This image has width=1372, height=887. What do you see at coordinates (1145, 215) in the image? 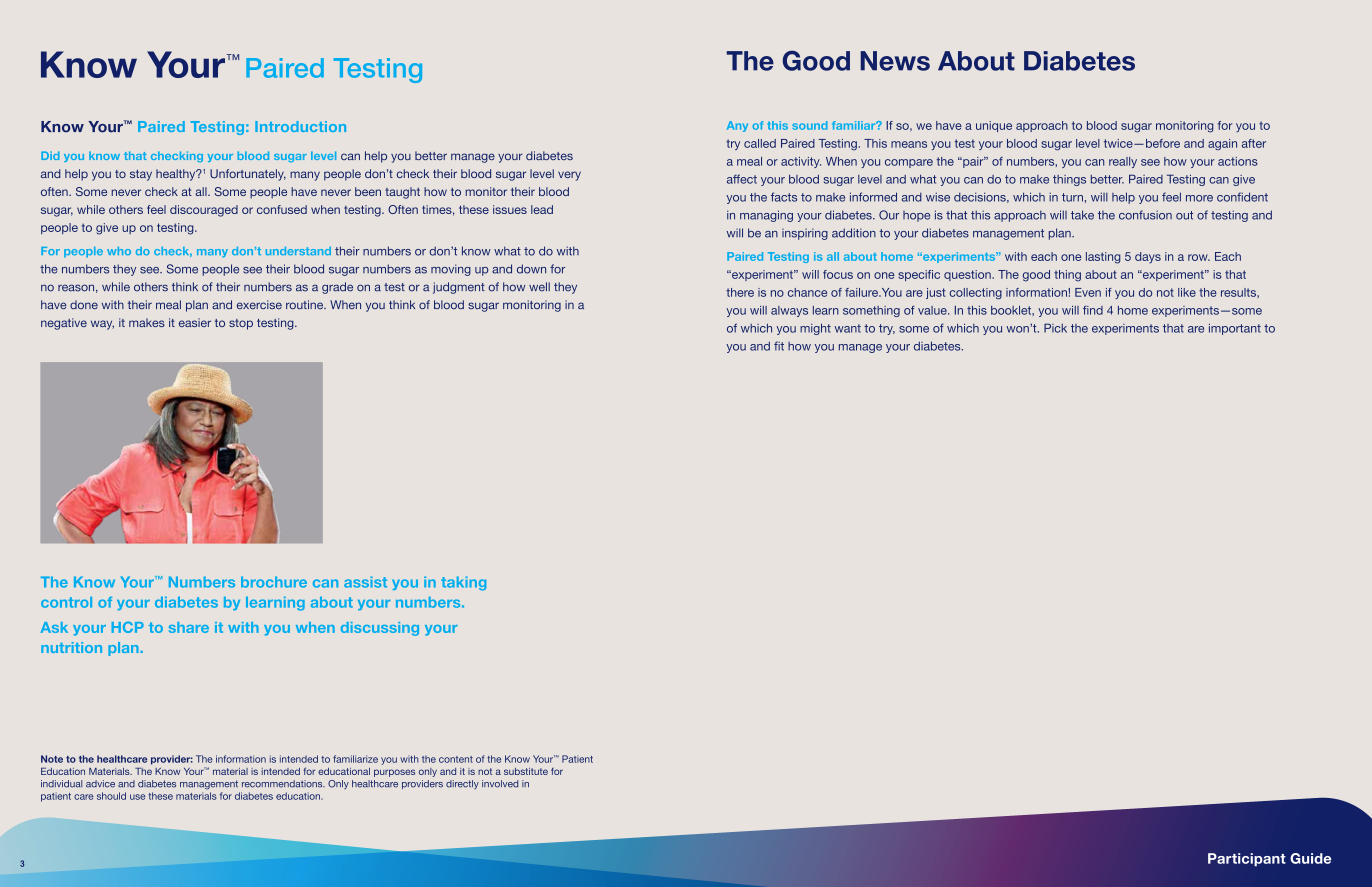
I see `confusion` at bounding box center [1145, 215].
